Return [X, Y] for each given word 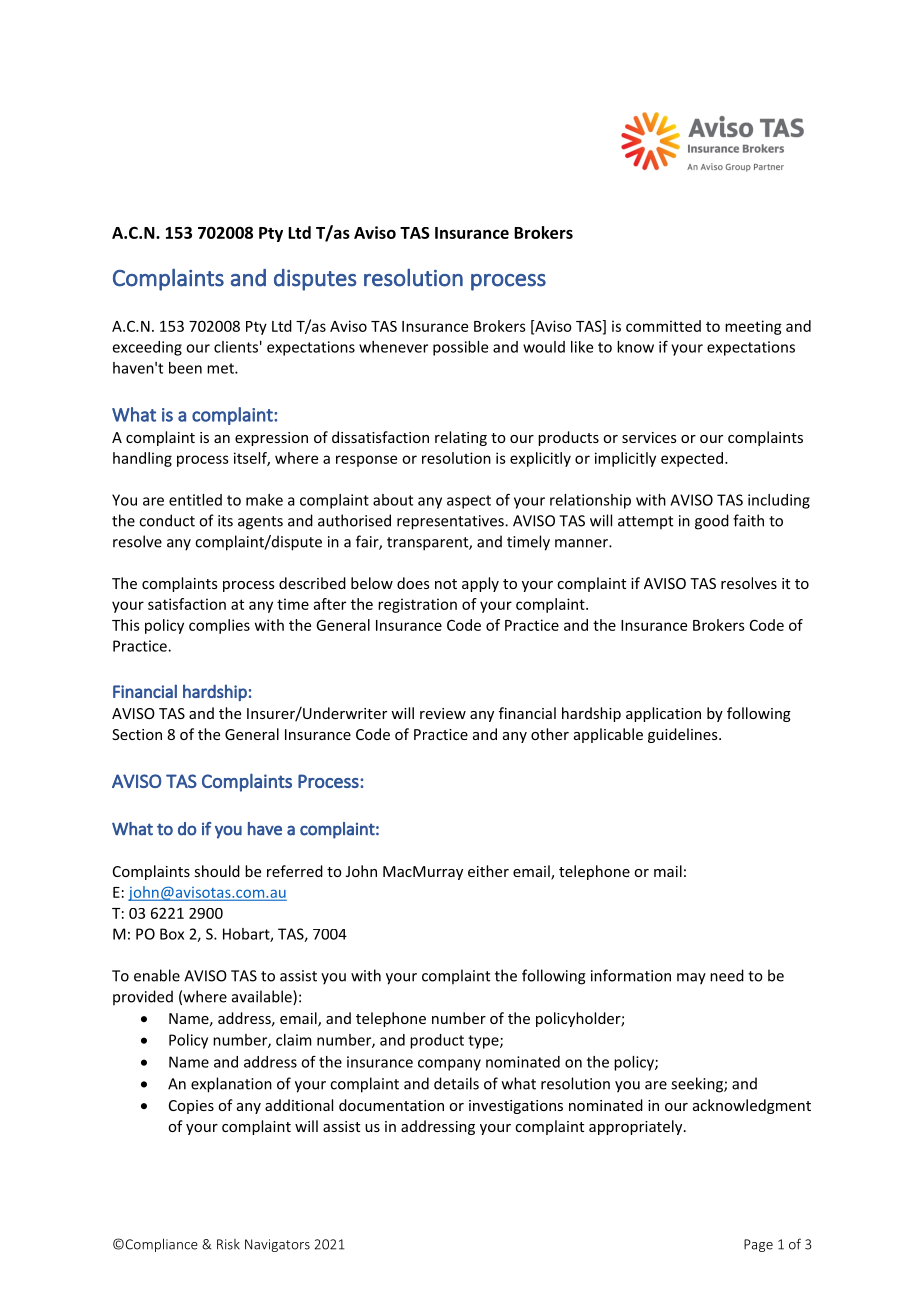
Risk [228, 1244]
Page [758, 1245]
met [221, 368]
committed [663, 326]
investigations [516, 1107]
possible [460, 348]
